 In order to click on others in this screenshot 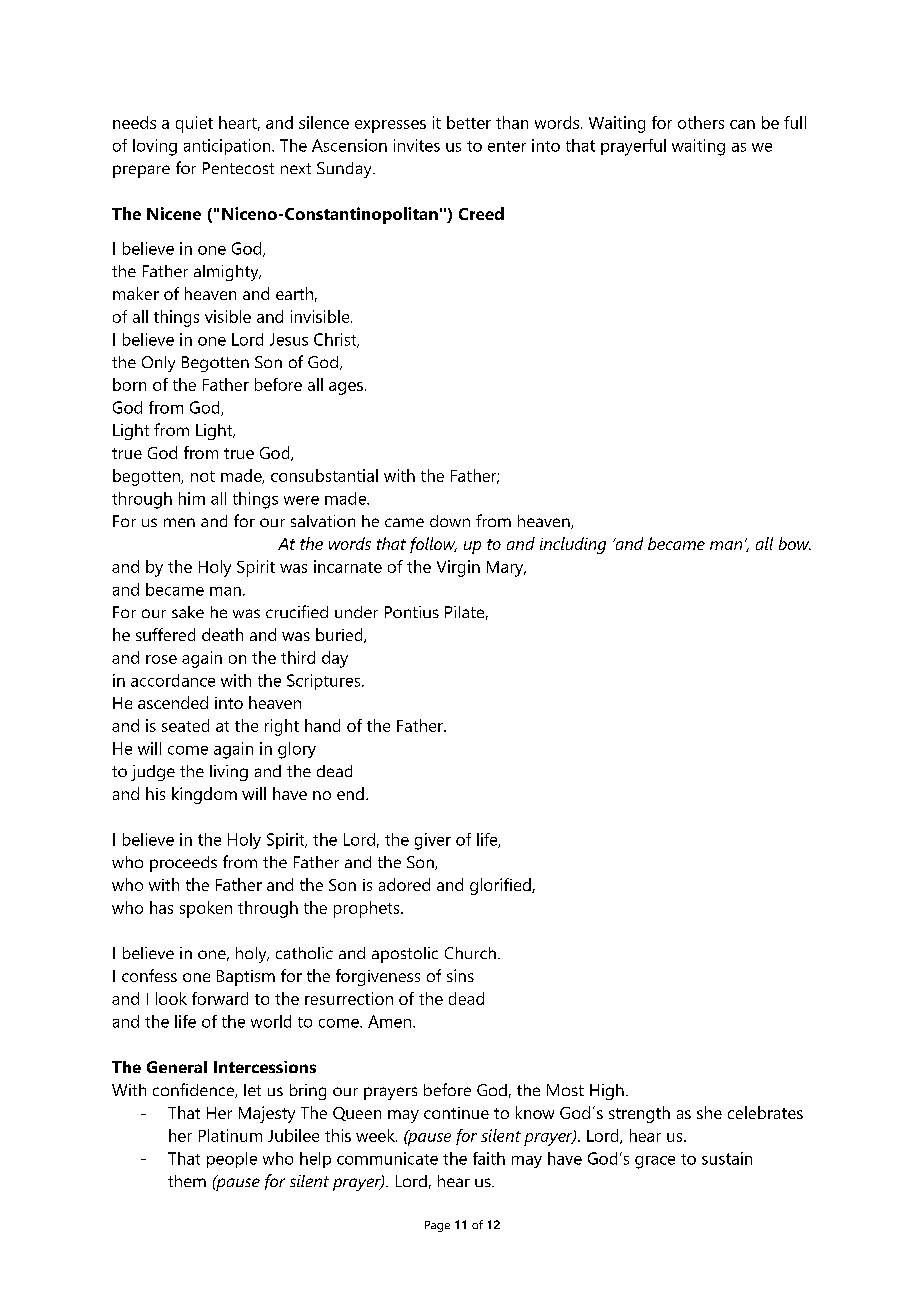, I will do `click(701, 122)`.
